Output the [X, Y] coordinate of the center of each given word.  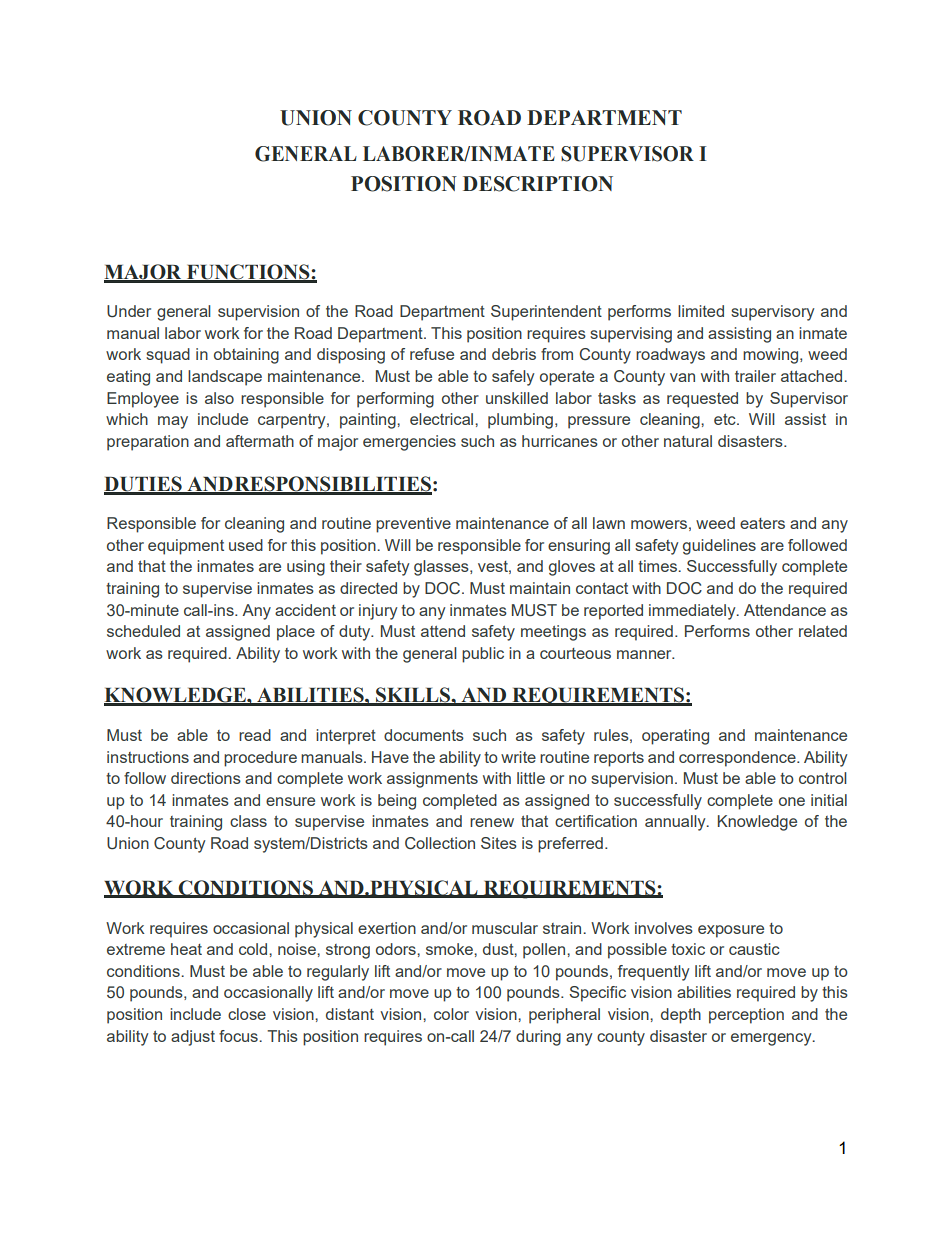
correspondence [738, 759]
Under [129, 311]
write [518, 757]
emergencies [409, 443]
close [247, 1014]
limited [701, 311]
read [255, 735]
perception [746, 1016]
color [451, 1014]
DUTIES [144, 485]
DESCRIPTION [538, 184]
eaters [762, 523]
